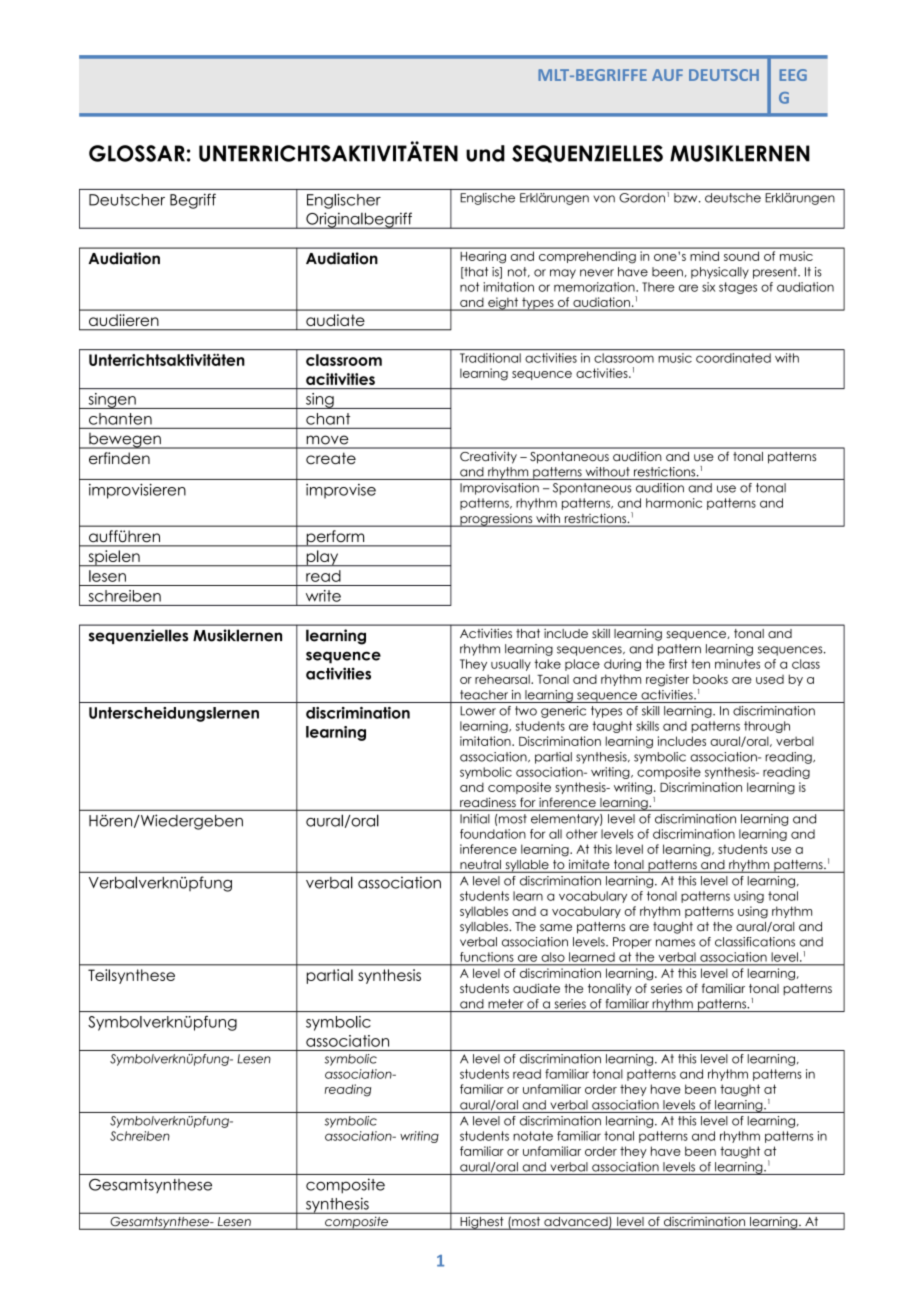 The width and height of the page is (924, 1308). I want to click on EEG, so click(793, 75).
